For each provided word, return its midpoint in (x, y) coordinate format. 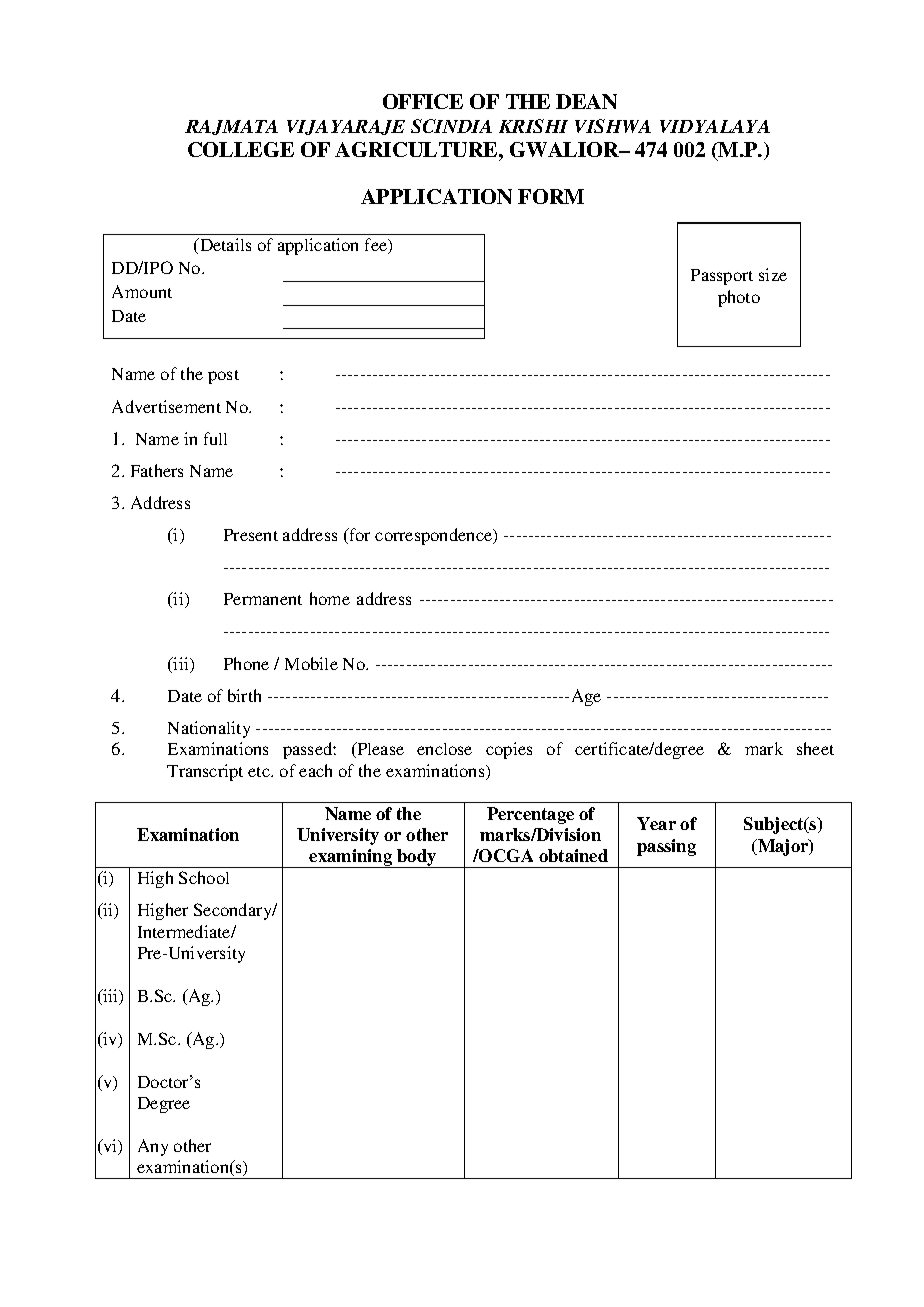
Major (783, 847)
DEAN (586, 101)
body (417, 858)
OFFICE (423, 101)
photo (739, 298)
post (223, 377)
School (204, 877)
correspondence (435, 536)
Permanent (263, 599)
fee (377, 246)
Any (153, 1147)
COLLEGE (241, 149)
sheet (815, 748)
